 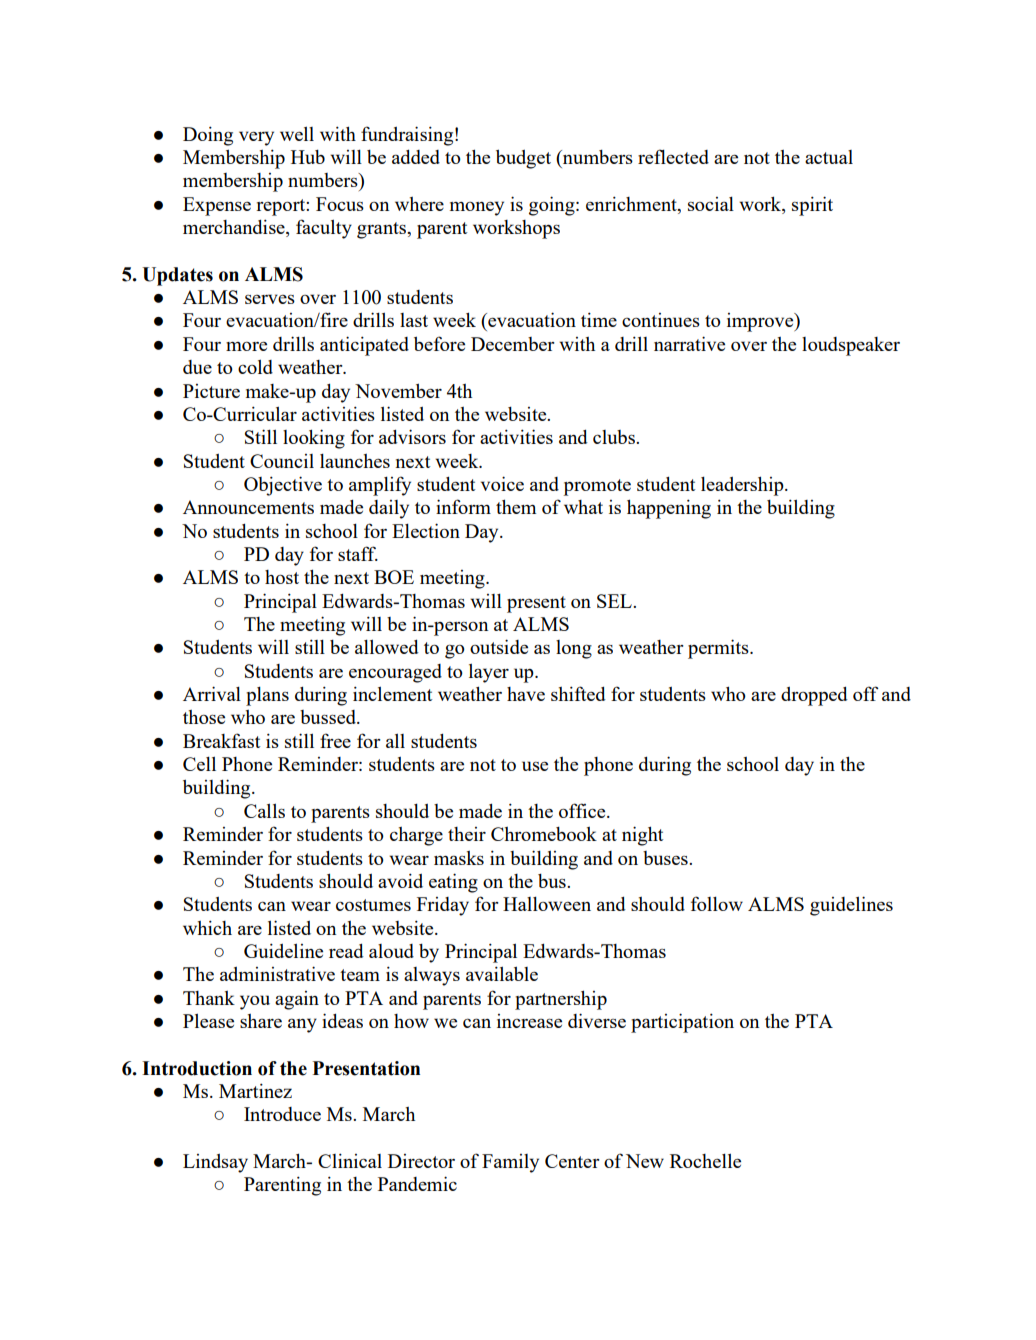 I want to click on buses, so click(x=666, y=858).
